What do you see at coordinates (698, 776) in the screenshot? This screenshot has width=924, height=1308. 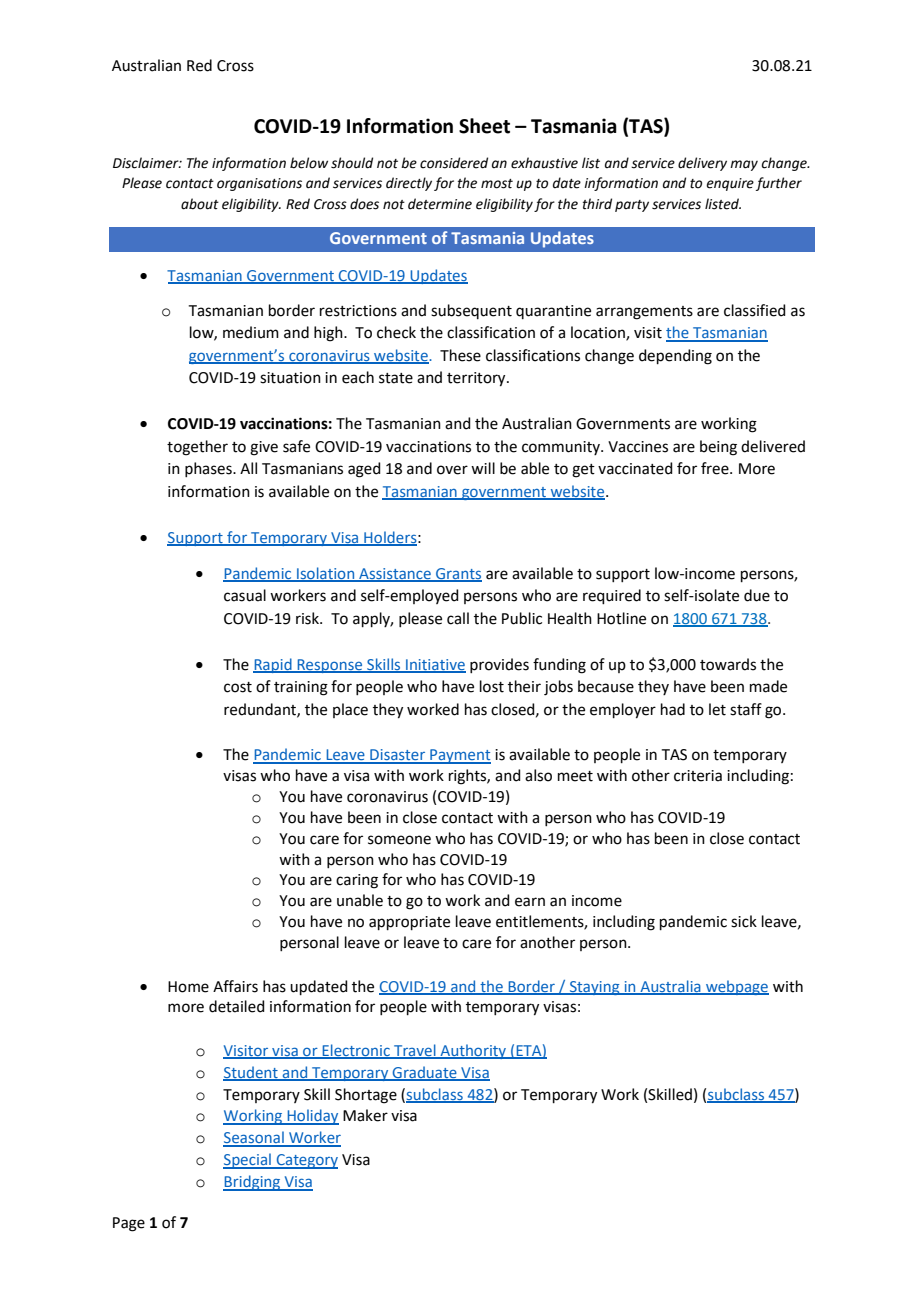 I see `criteria` at bounding box center [698, 776].
